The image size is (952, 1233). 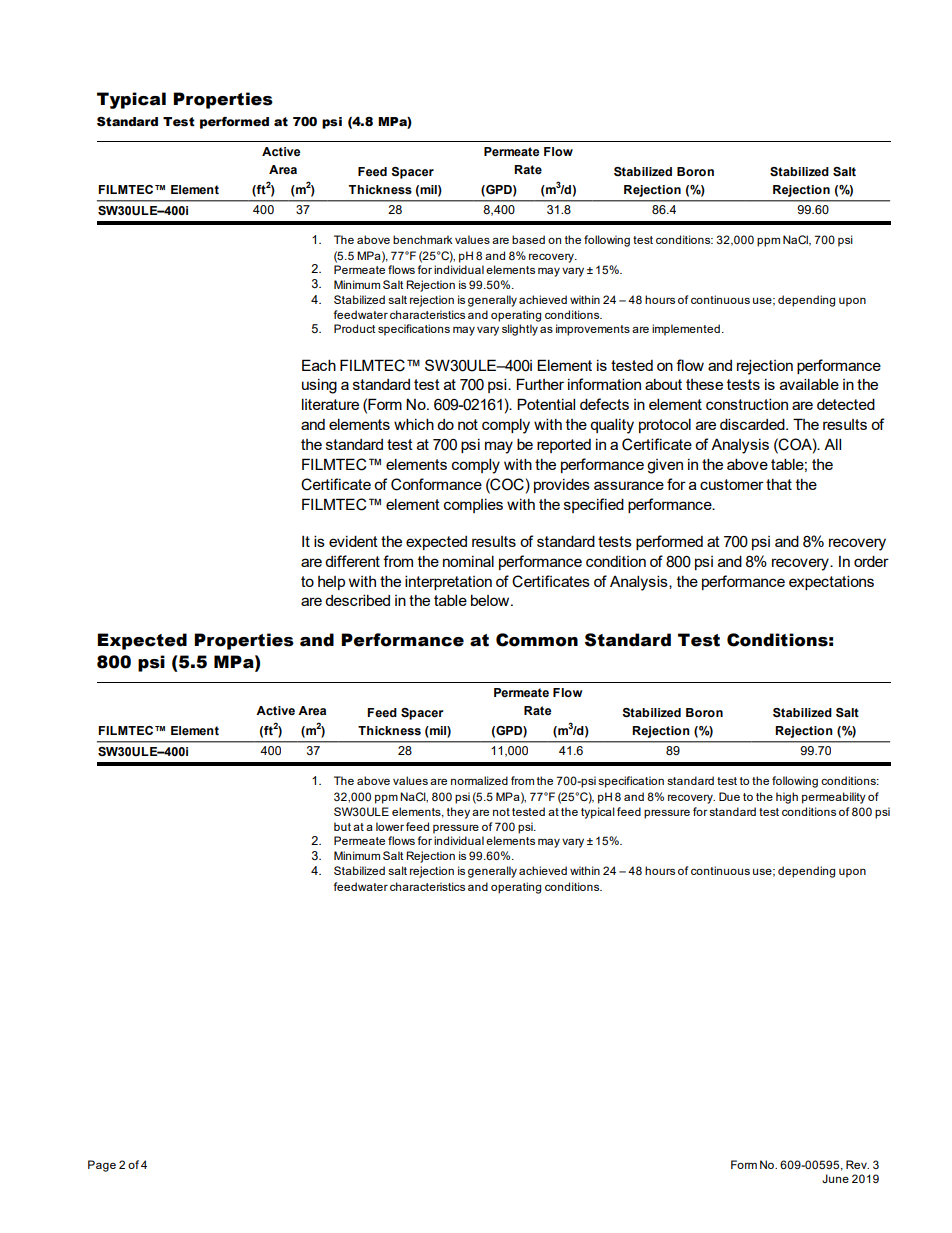 I want to click on help, so click(x=331, y=583).
